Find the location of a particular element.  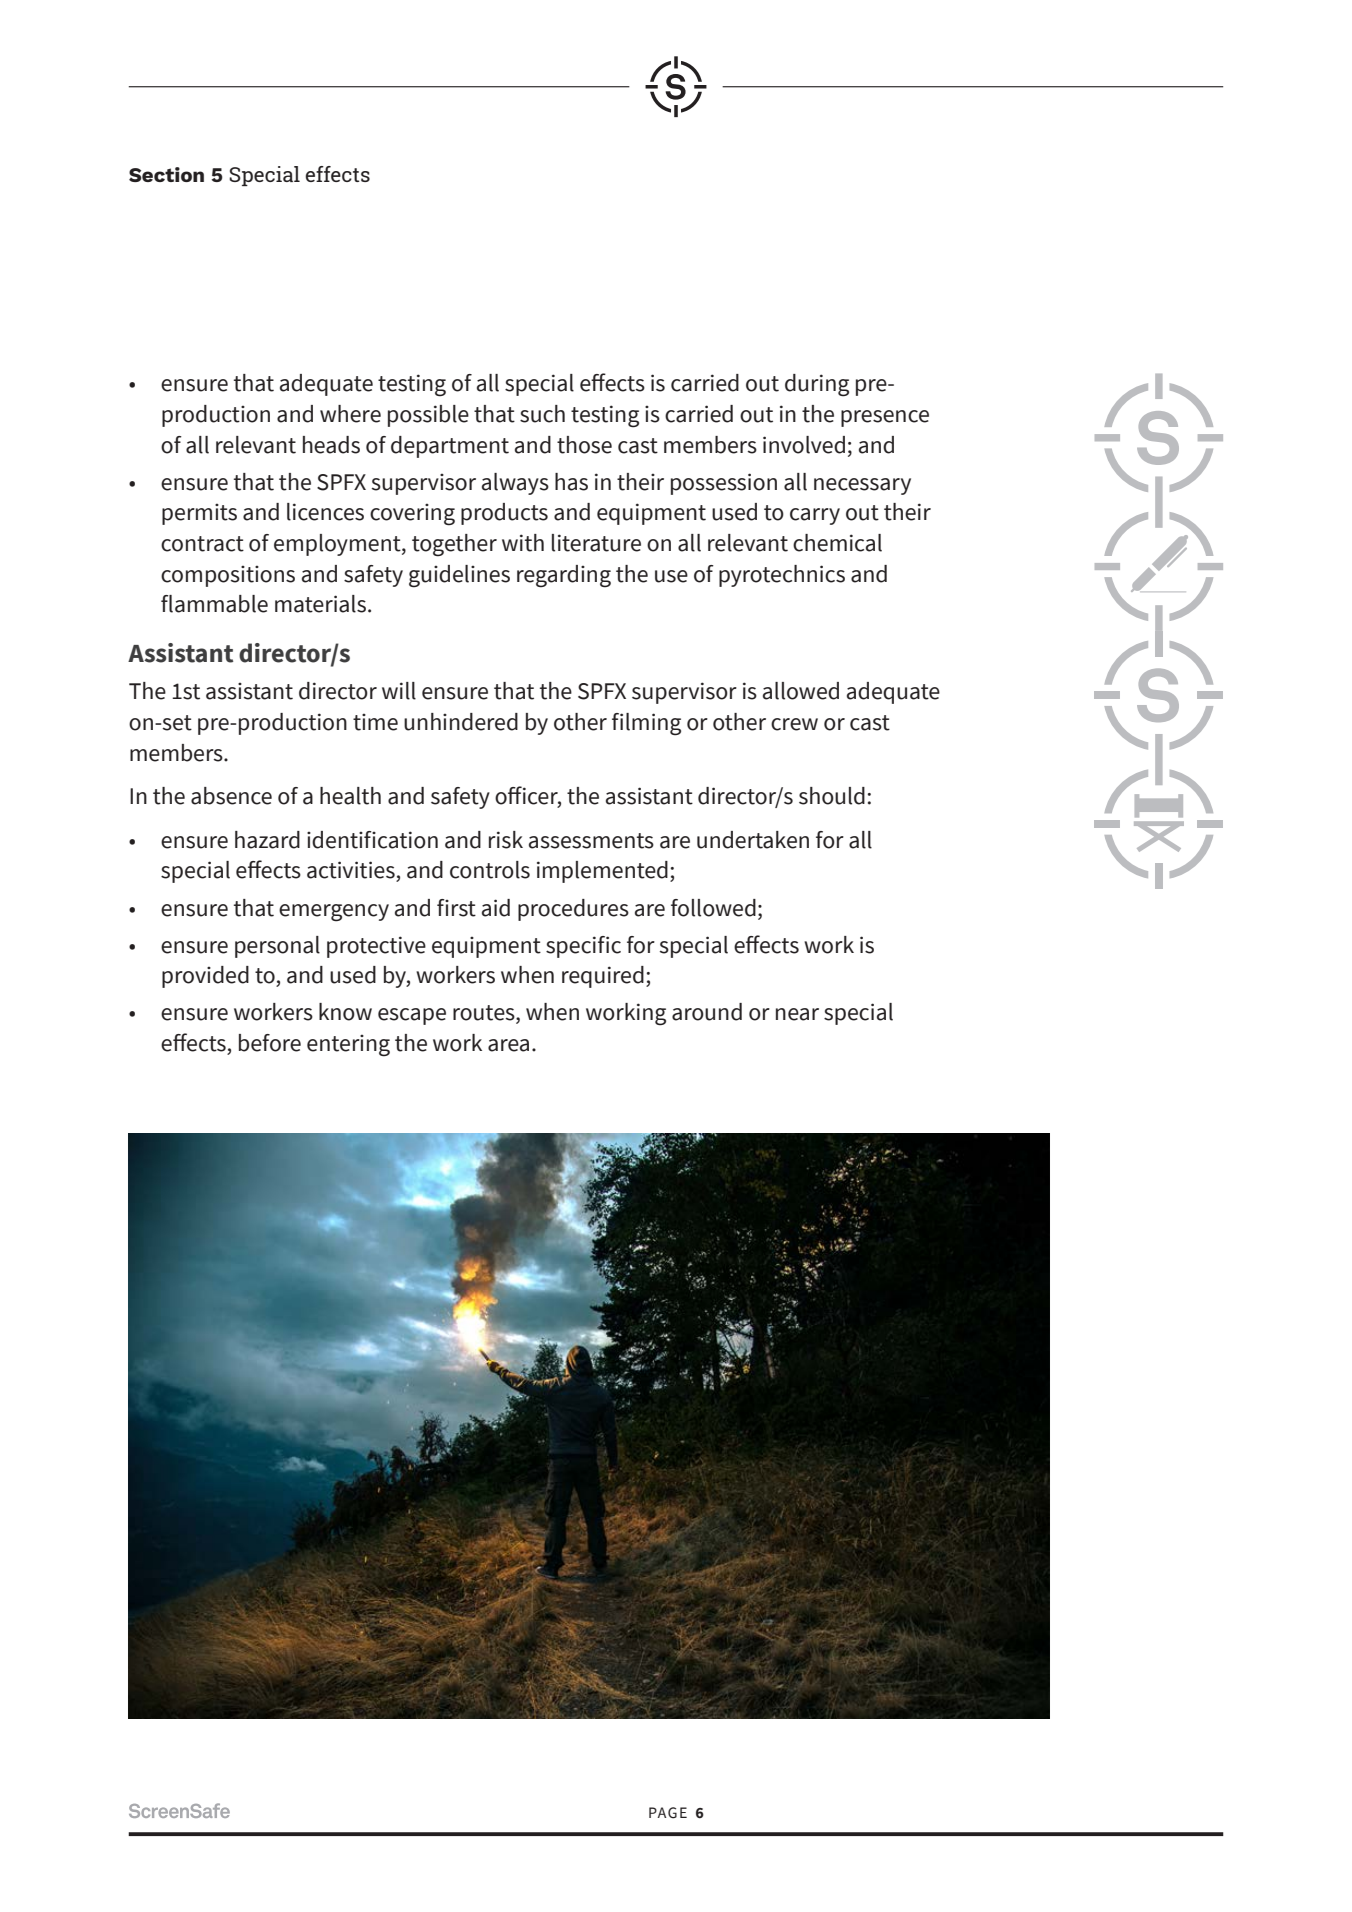

Section is located at coordinates (166, 174).
